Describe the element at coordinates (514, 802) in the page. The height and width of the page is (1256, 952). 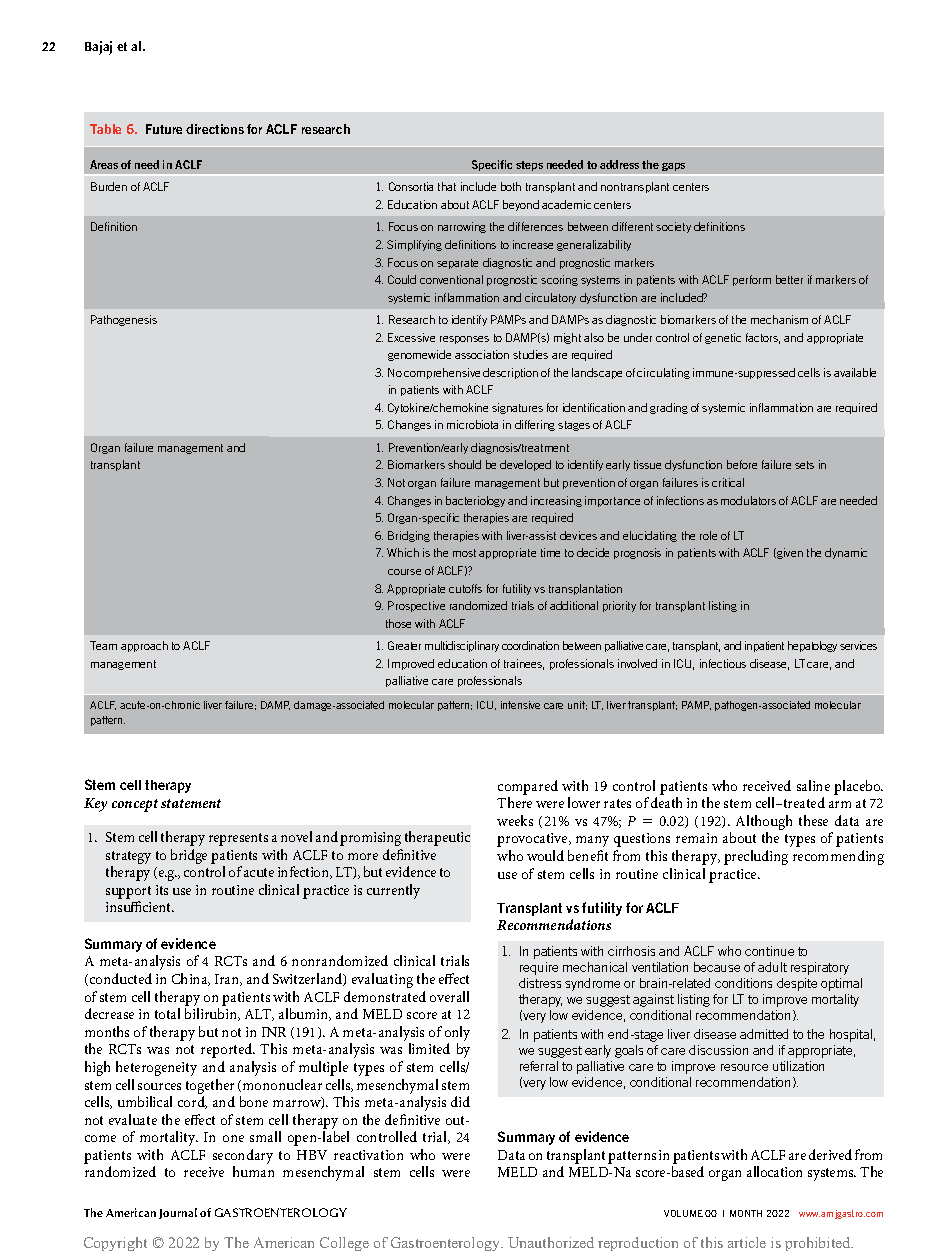
I see `There` at that location.
